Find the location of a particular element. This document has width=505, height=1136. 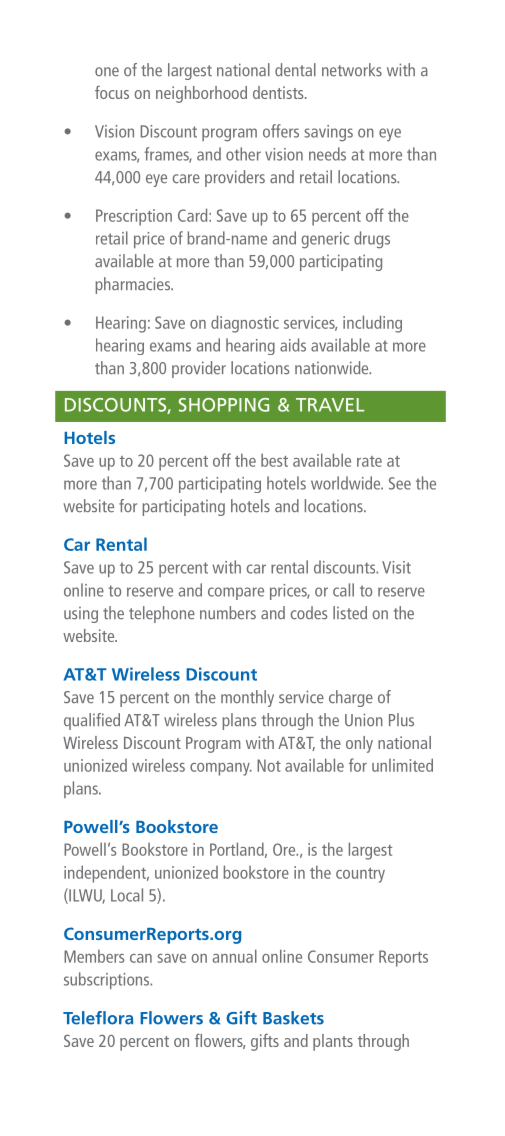

telephone is located at coordinates (162, 614).
